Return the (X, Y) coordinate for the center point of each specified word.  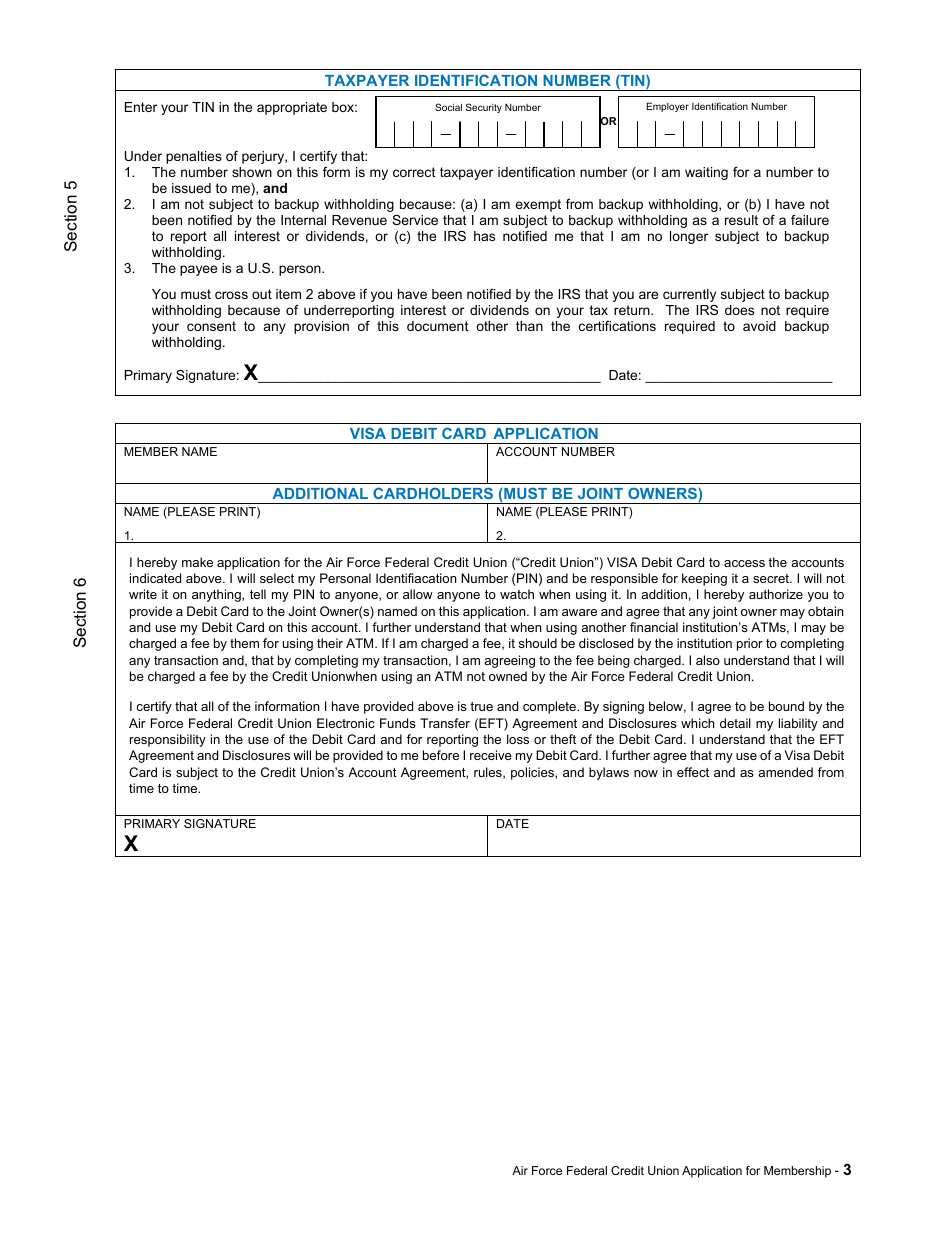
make (197, 562)
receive (491, 755)
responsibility (168, 740)
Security (484, 108)
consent (211, 326)
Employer (667, 107)
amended (785, 772)
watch (517, 594)
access (744, 563)
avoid (759, 326)
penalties (194, 157)
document (438, 326)
